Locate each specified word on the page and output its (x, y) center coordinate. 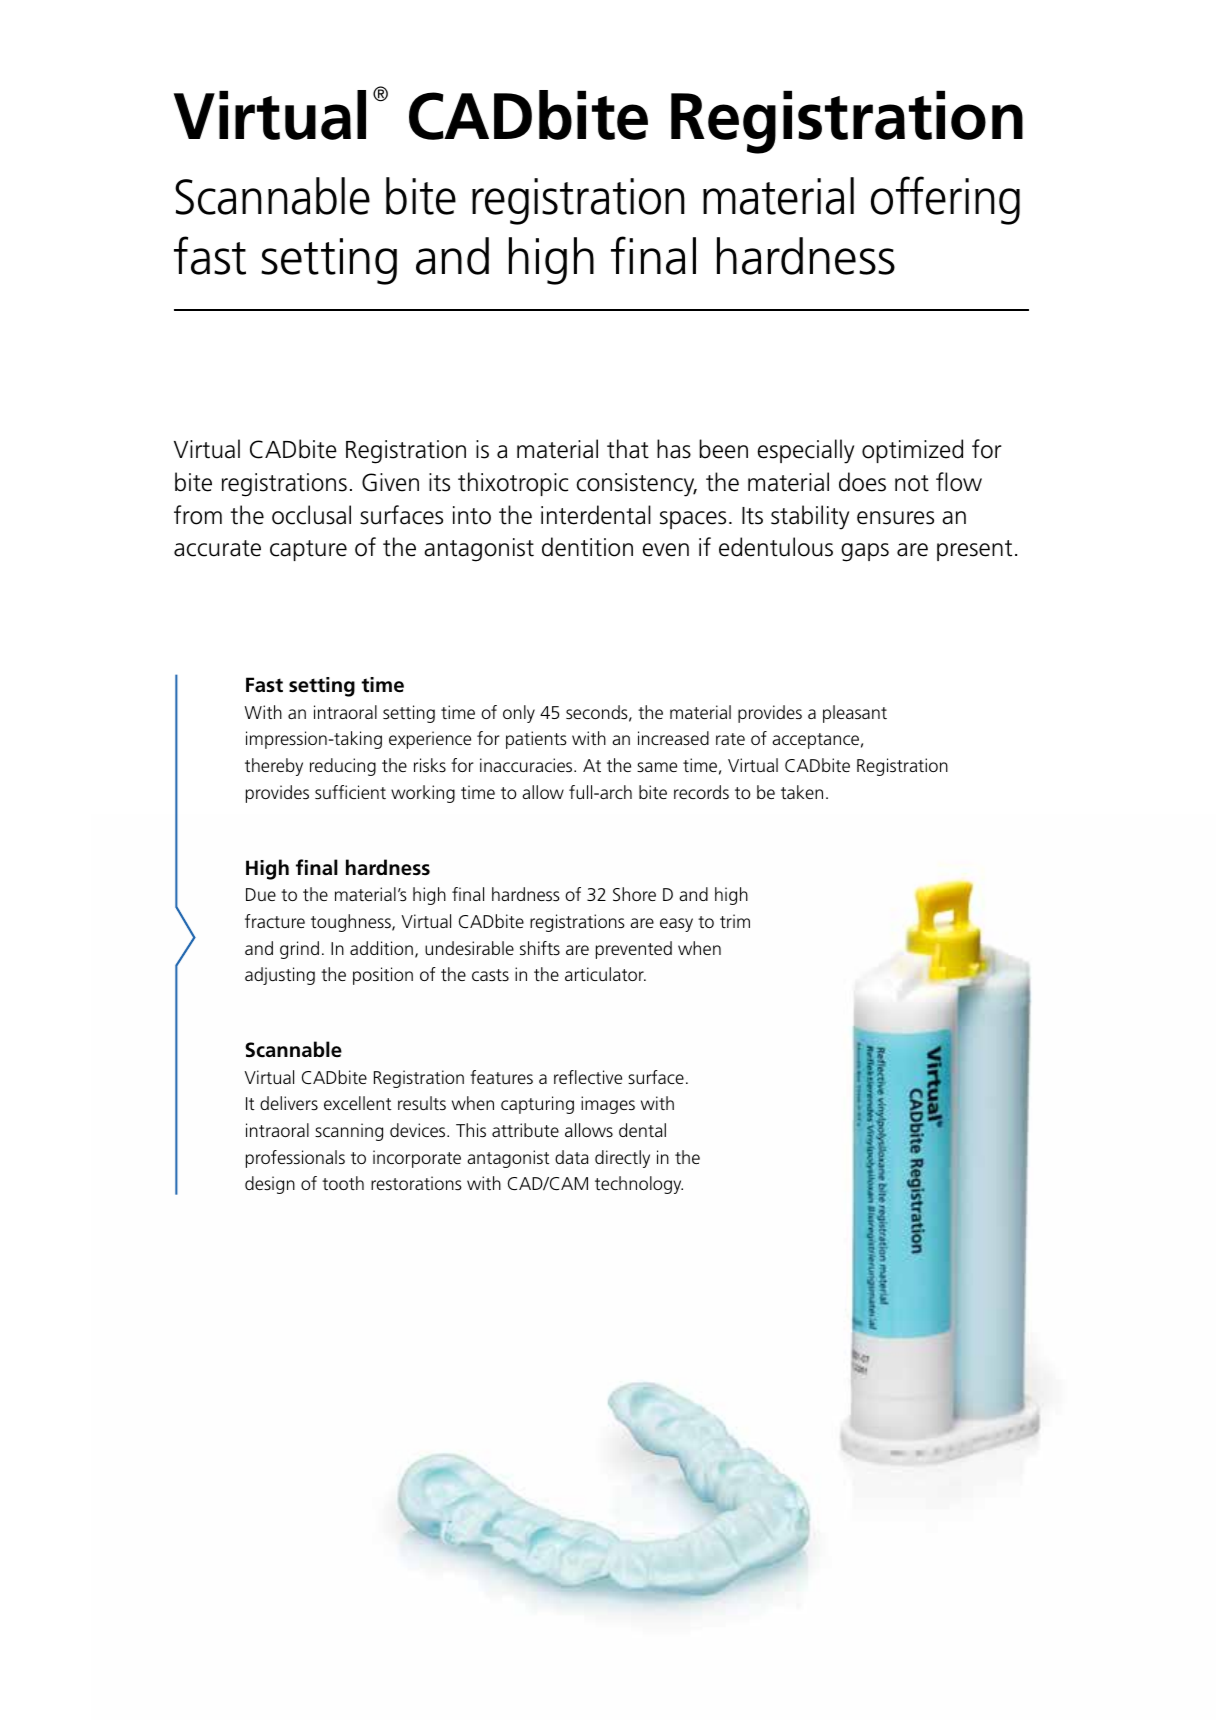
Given (390, 482)
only (519, 714)
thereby (274, 767)
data (572, 1157)
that (628, 449)
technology (639, 1185)
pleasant (855, 714)
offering (945, 200)
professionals (295, 1159)
